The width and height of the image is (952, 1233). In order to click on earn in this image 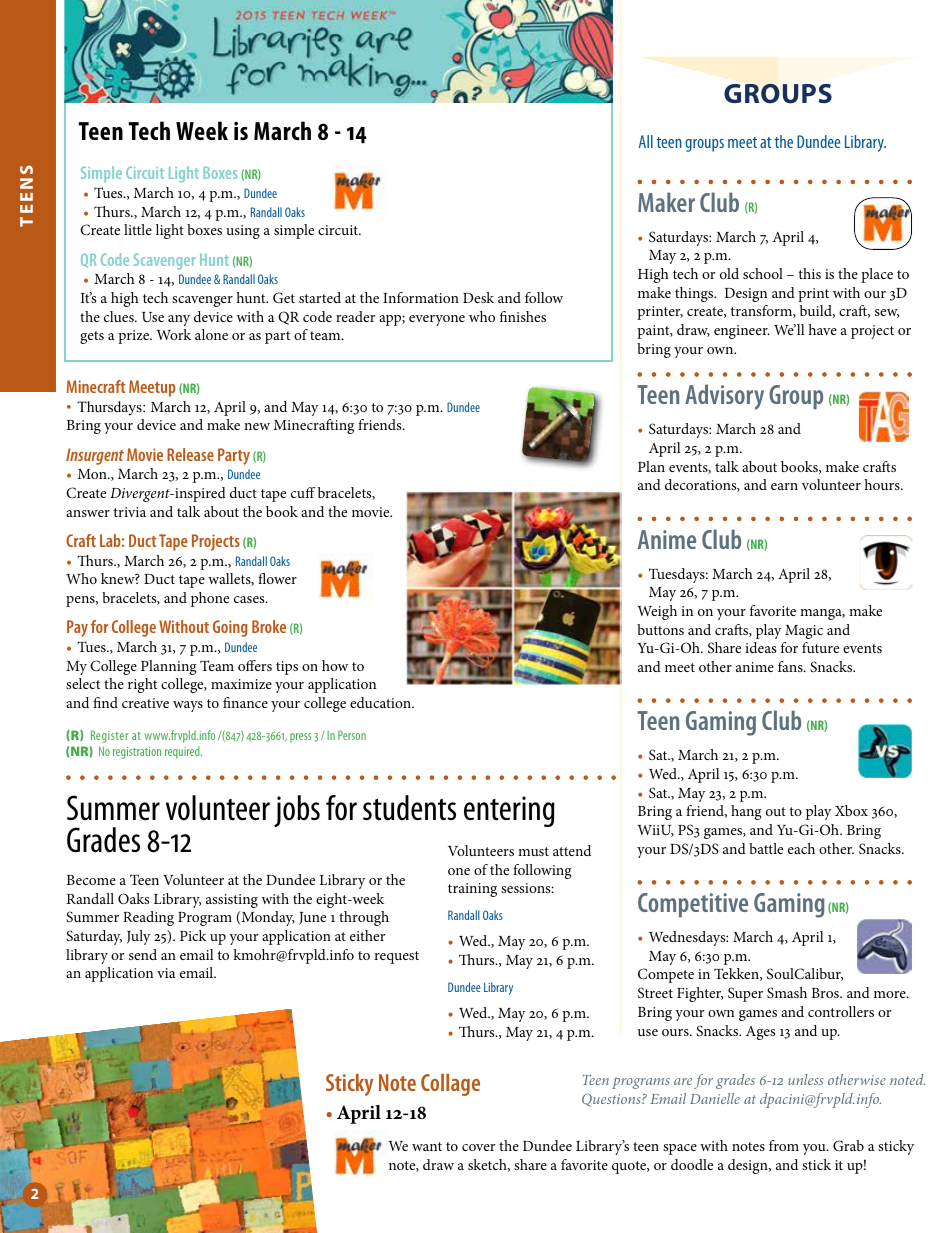, I will do `click(784, 486)`.
